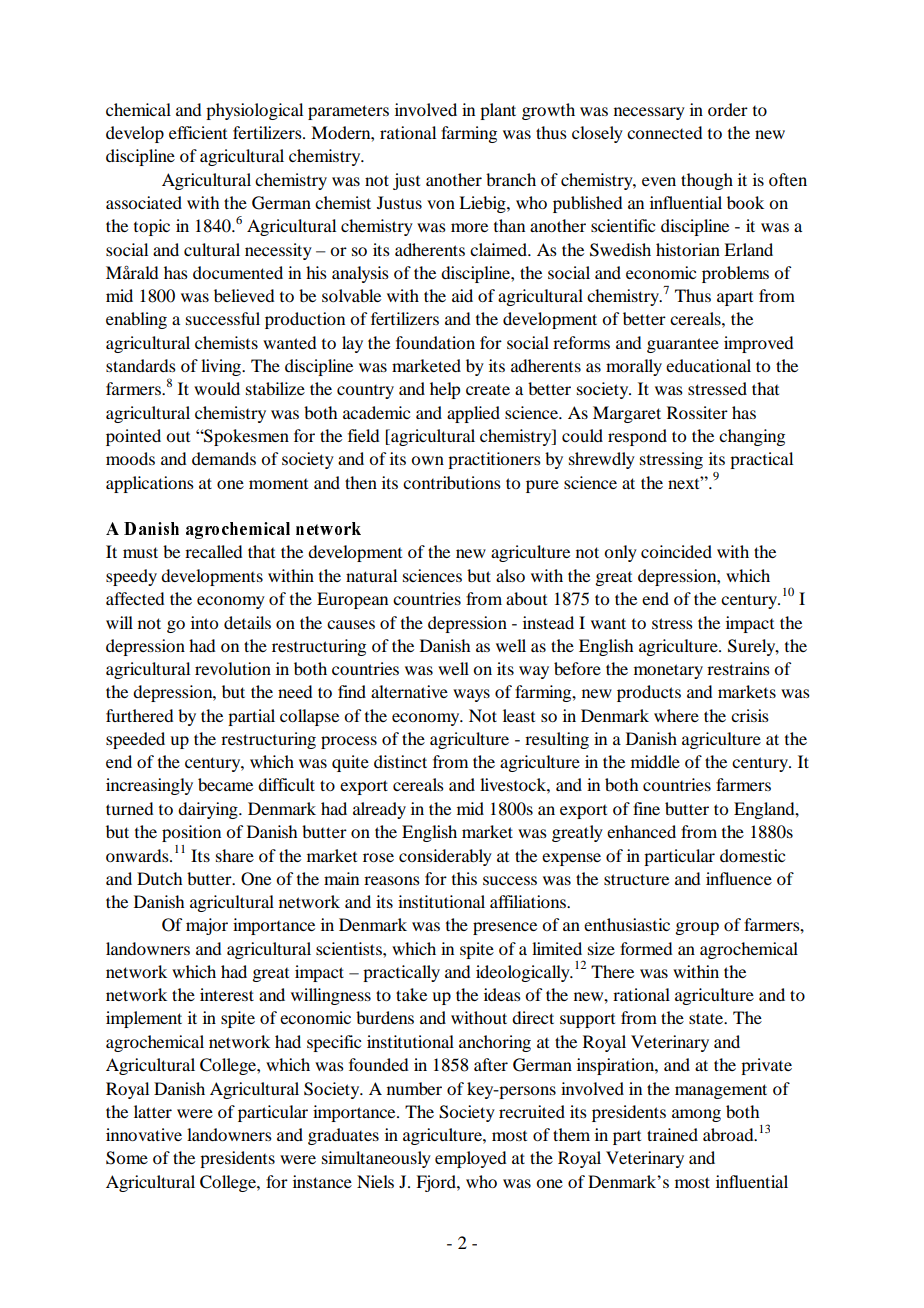  I want to click on employed, so click(470, 1159).
